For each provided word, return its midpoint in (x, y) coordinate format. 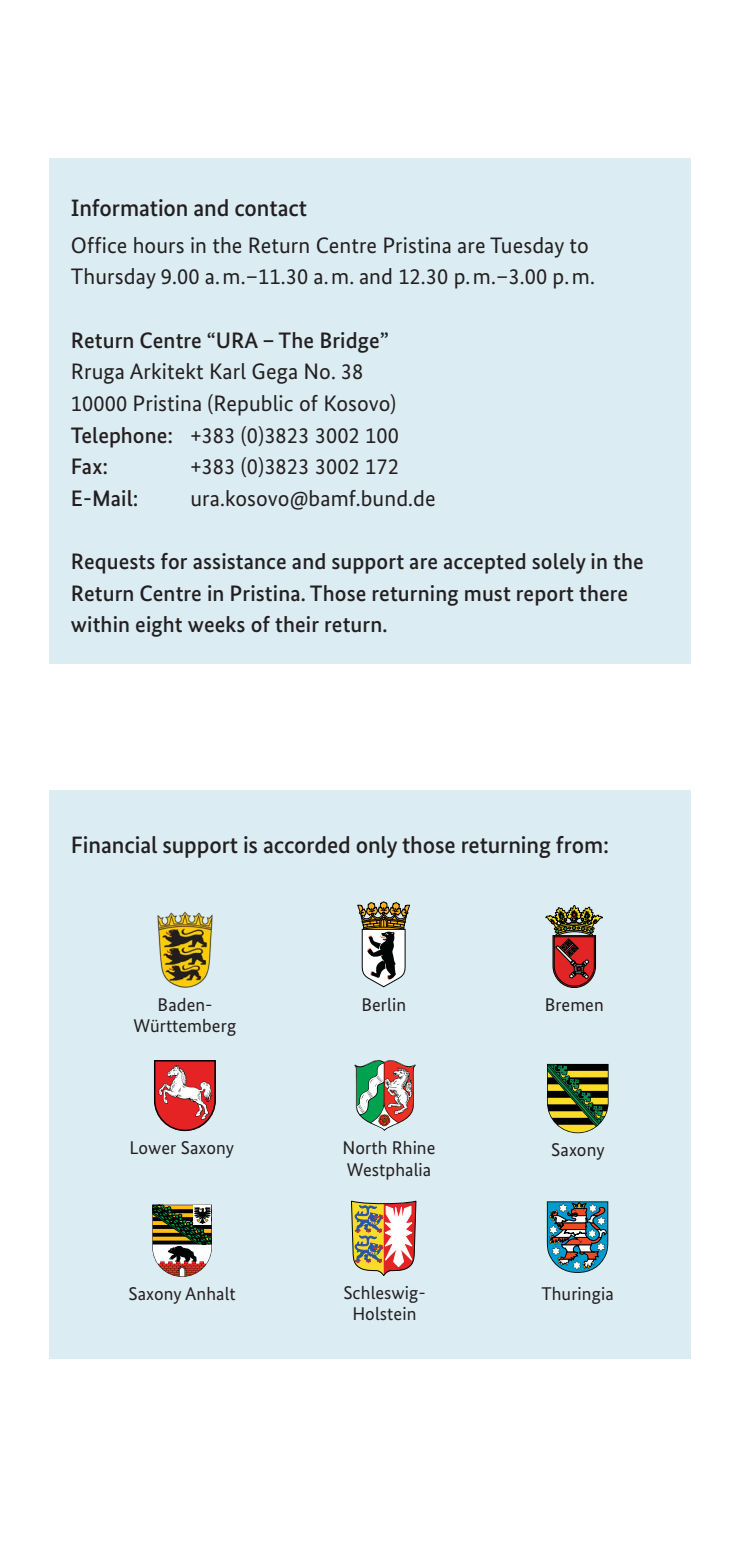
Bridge (351, 342)
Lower (153, 1147)
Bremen (574, 1004)
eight (159, 626)
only (376, 847)
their (297, 624)
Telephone (120, 437)
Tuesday (527, 247)
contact (271, 209)
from (579, 845)
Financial (114, 845)
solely (559, 563)
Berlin (384, 1004)
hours (159, 245)
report (545, 596)
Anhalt (210, 1293)
